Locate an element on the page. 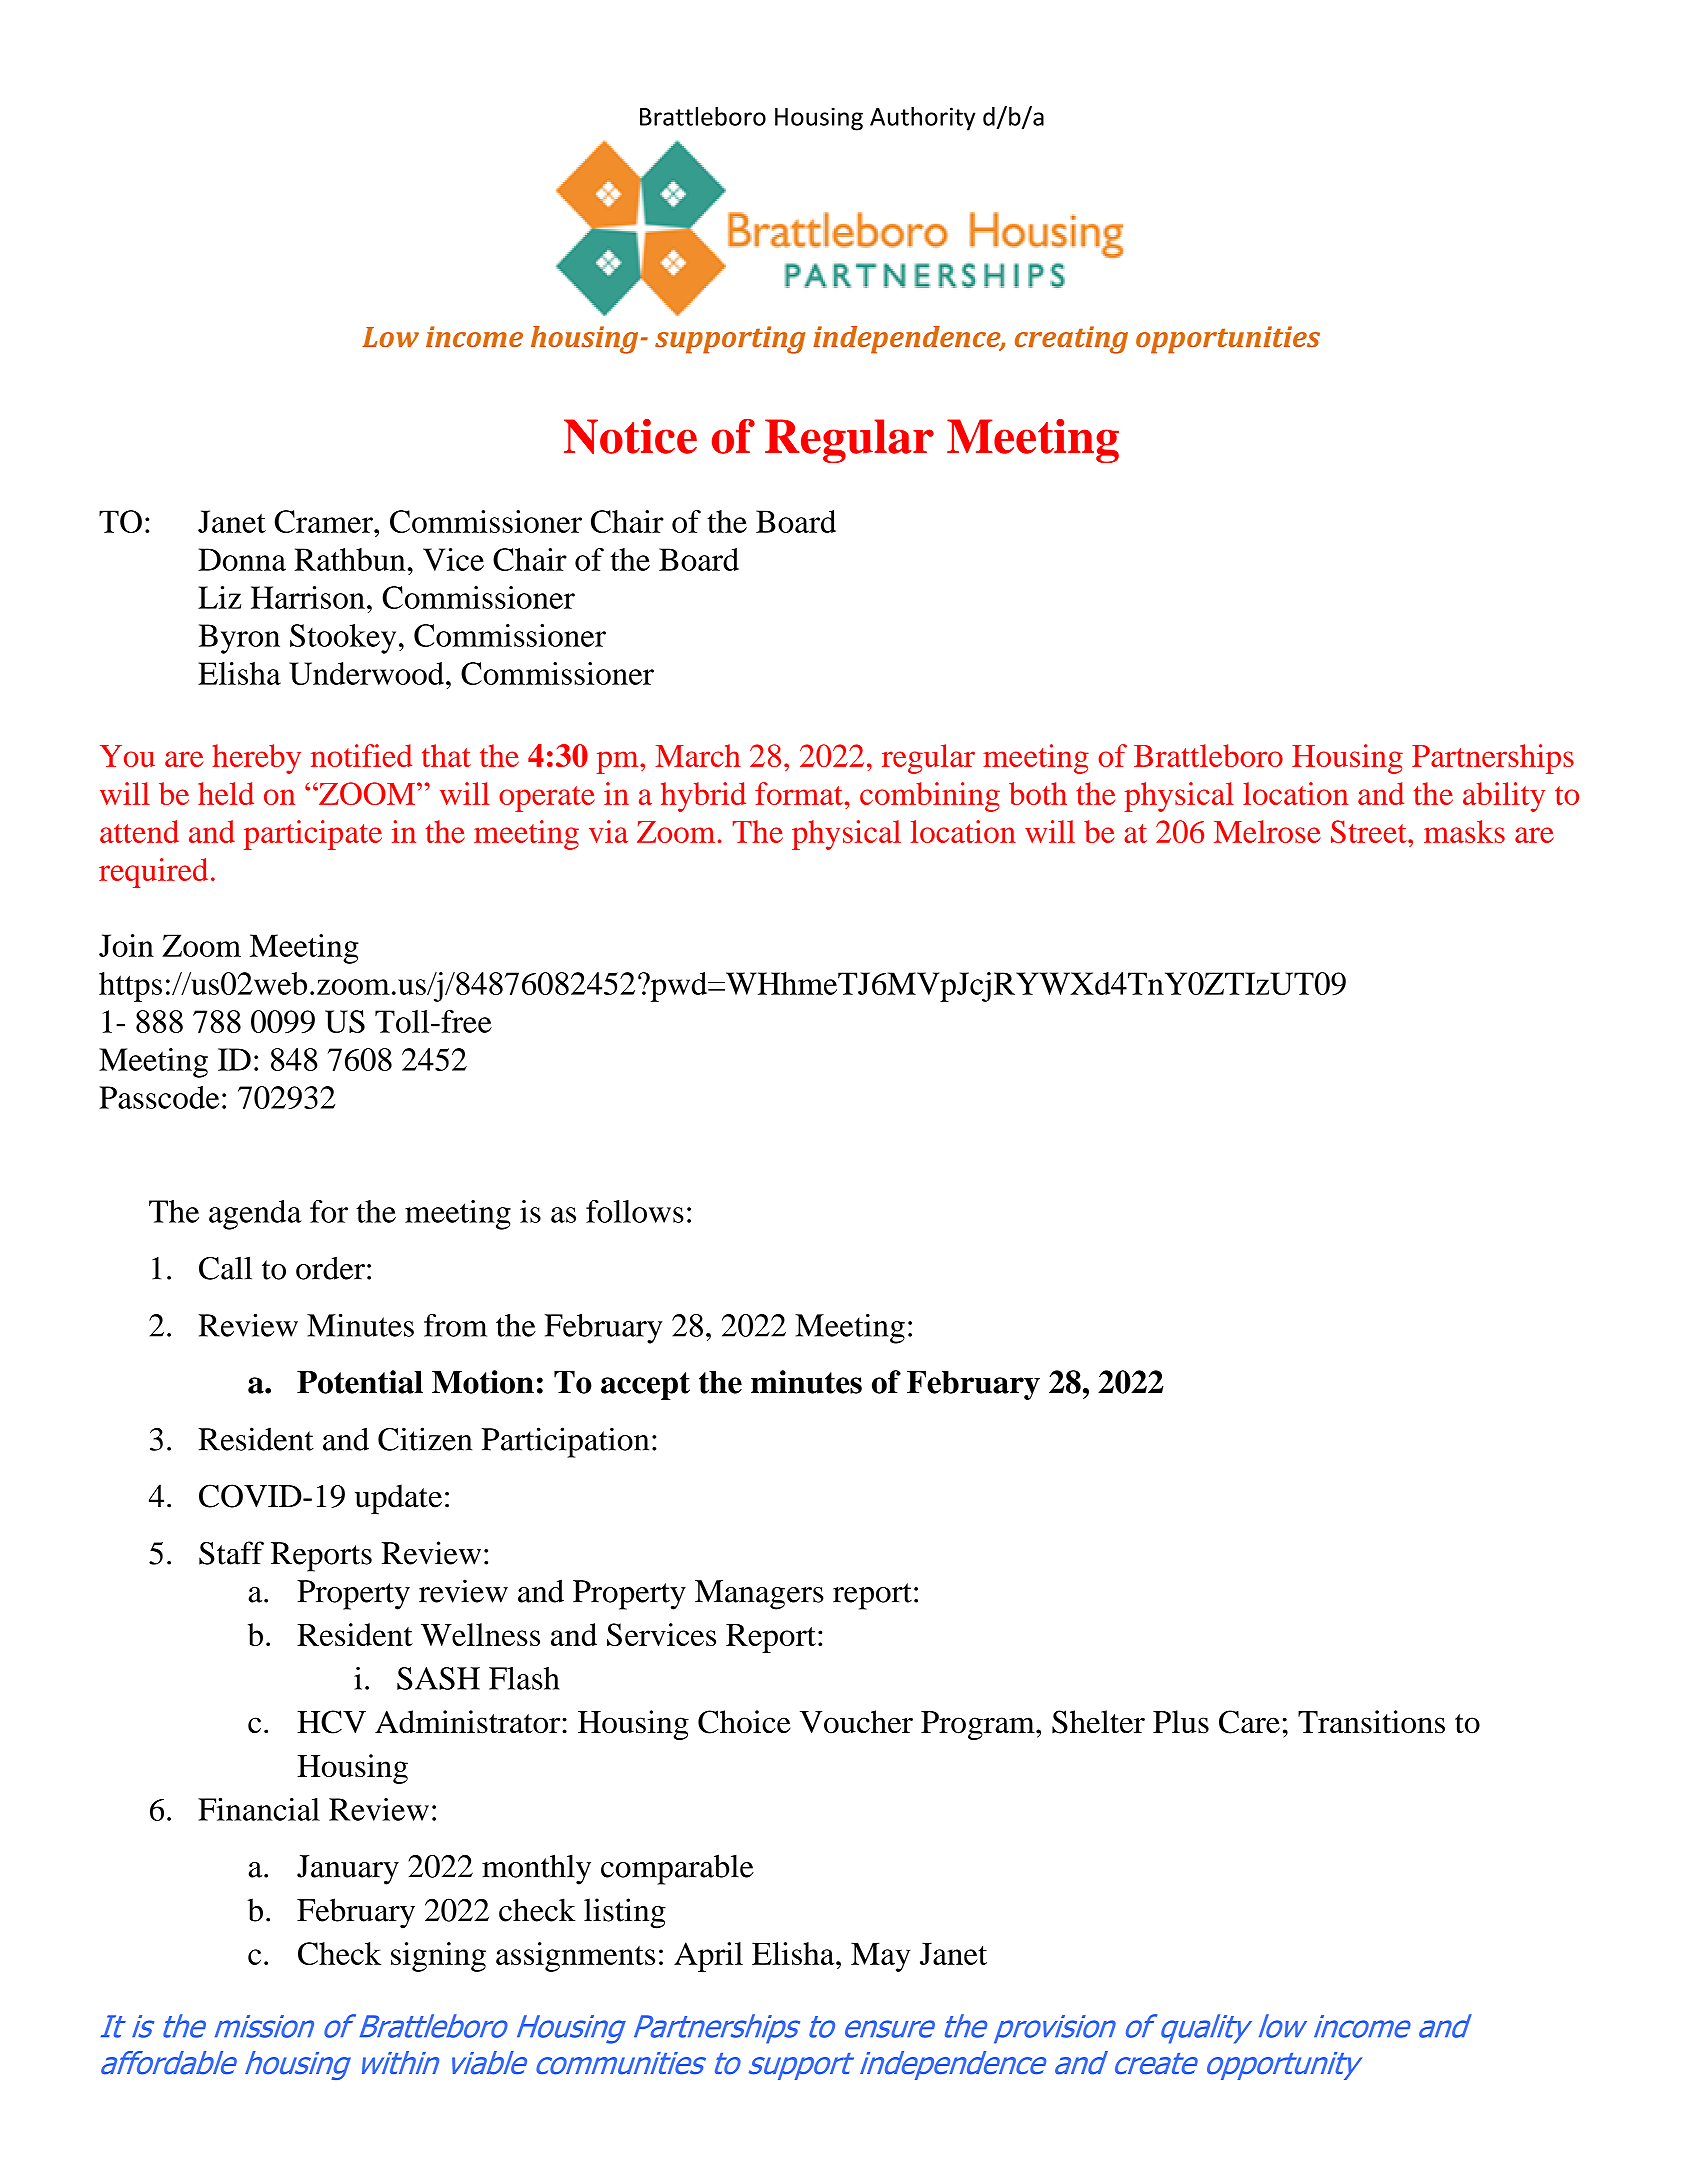  order is located at coordinates (330, 1268).
